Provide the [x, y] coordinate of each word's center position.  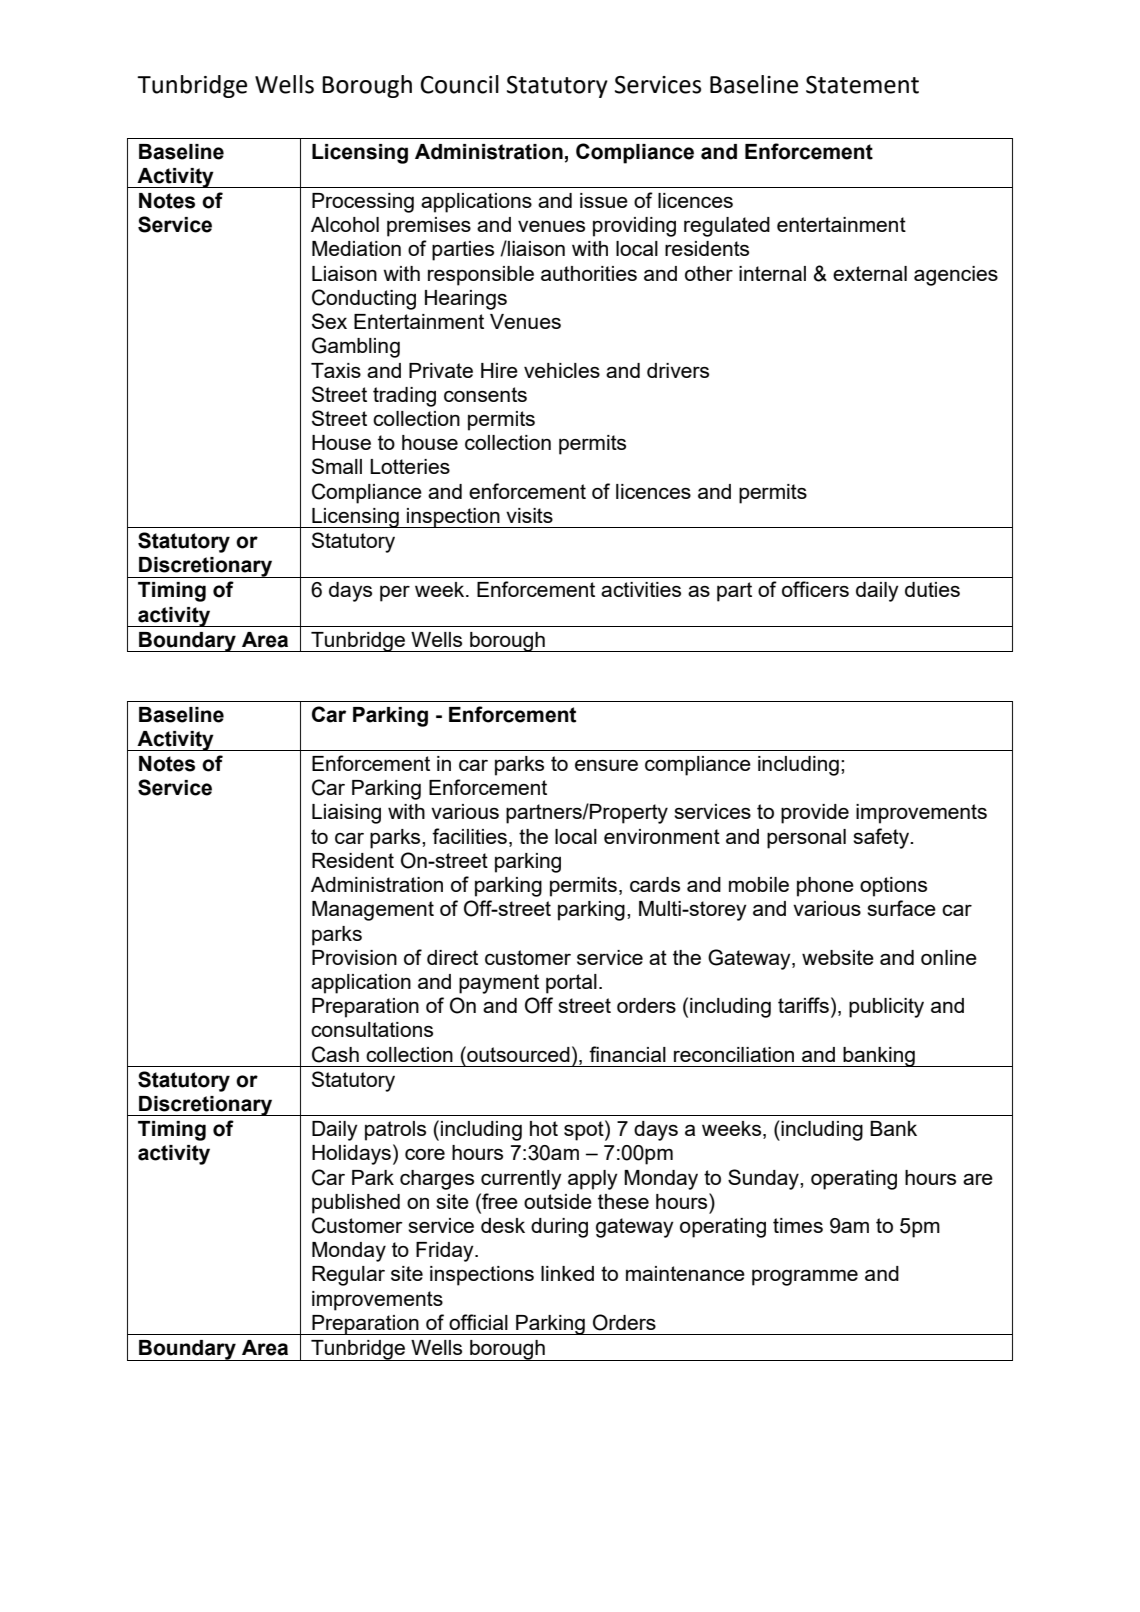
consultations [372, 1029]
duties [932, 589]
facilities [469, 836]
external [870, 273]
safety [882, 838]
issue [604, 200]
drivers [678, 370]
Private [441, 370]
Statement [862, 85]
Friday [446, 1252]
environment [662, 836]
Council [460, 84]
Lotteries [410, 466]
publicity [886, 1008]
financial [627, 1054]
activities [641, 589]
